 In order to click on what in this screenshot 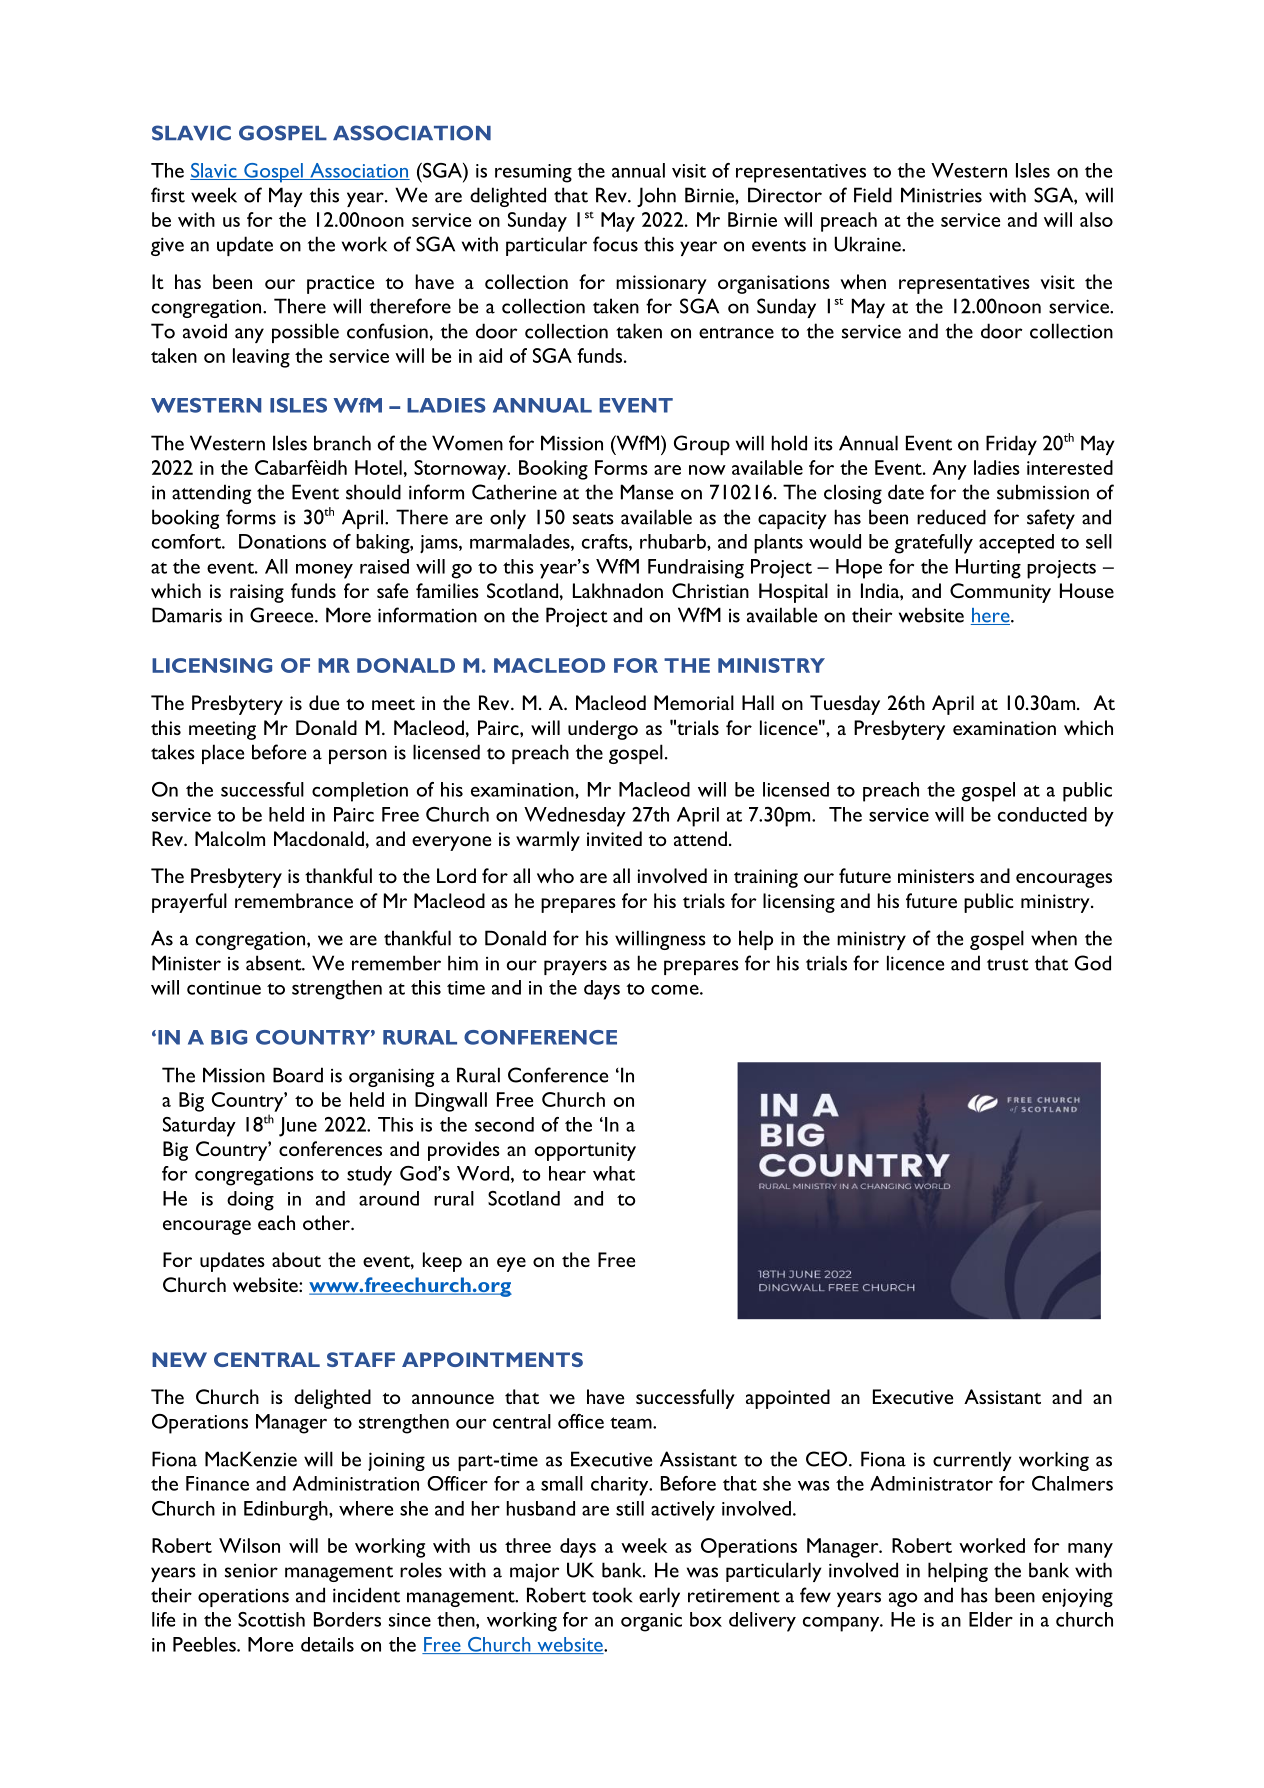, I will do `click(614, 1173)`.
